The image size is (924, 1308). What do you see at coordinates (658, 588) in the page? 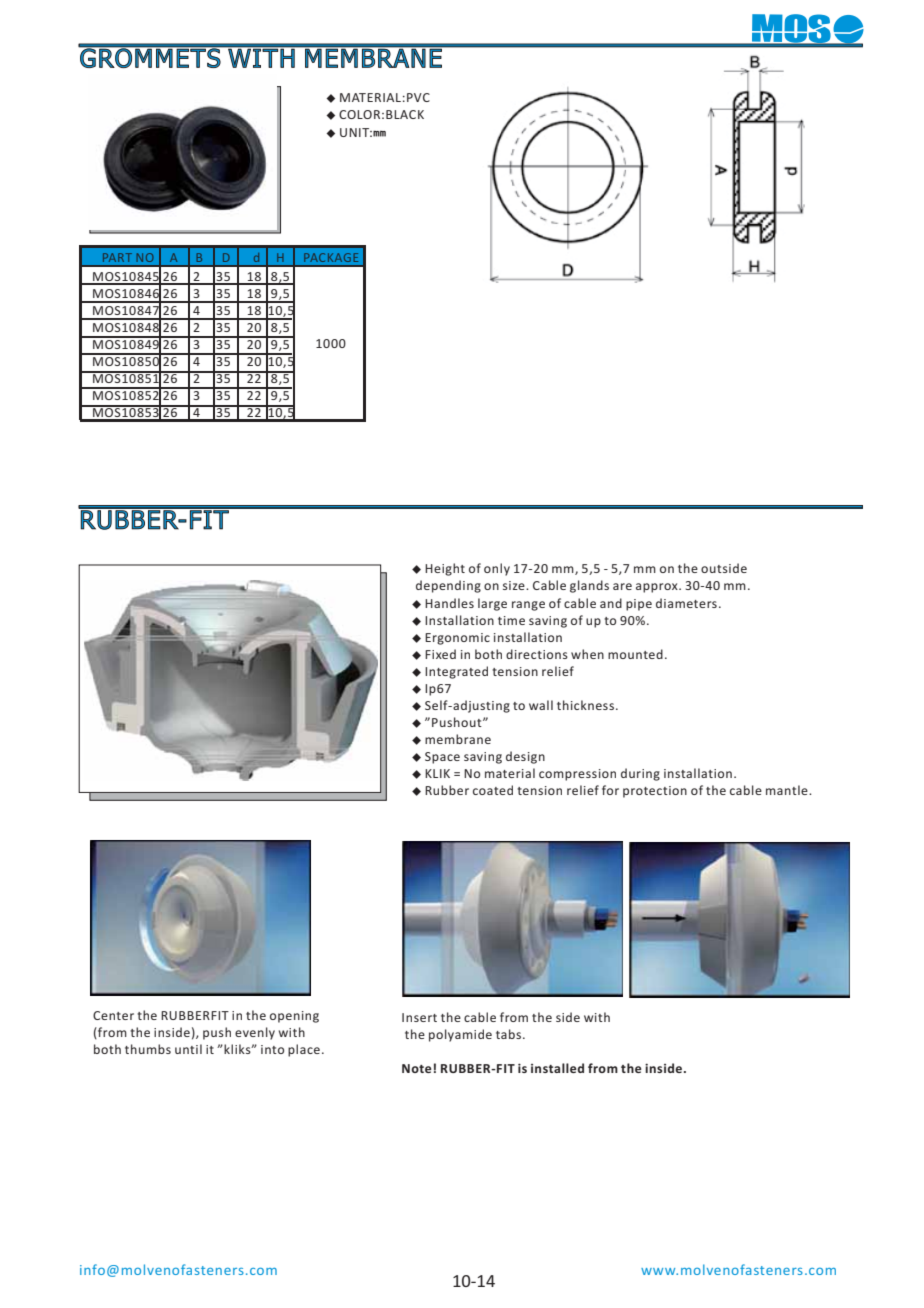
I see `approx` at bounding box center [658, 588].
